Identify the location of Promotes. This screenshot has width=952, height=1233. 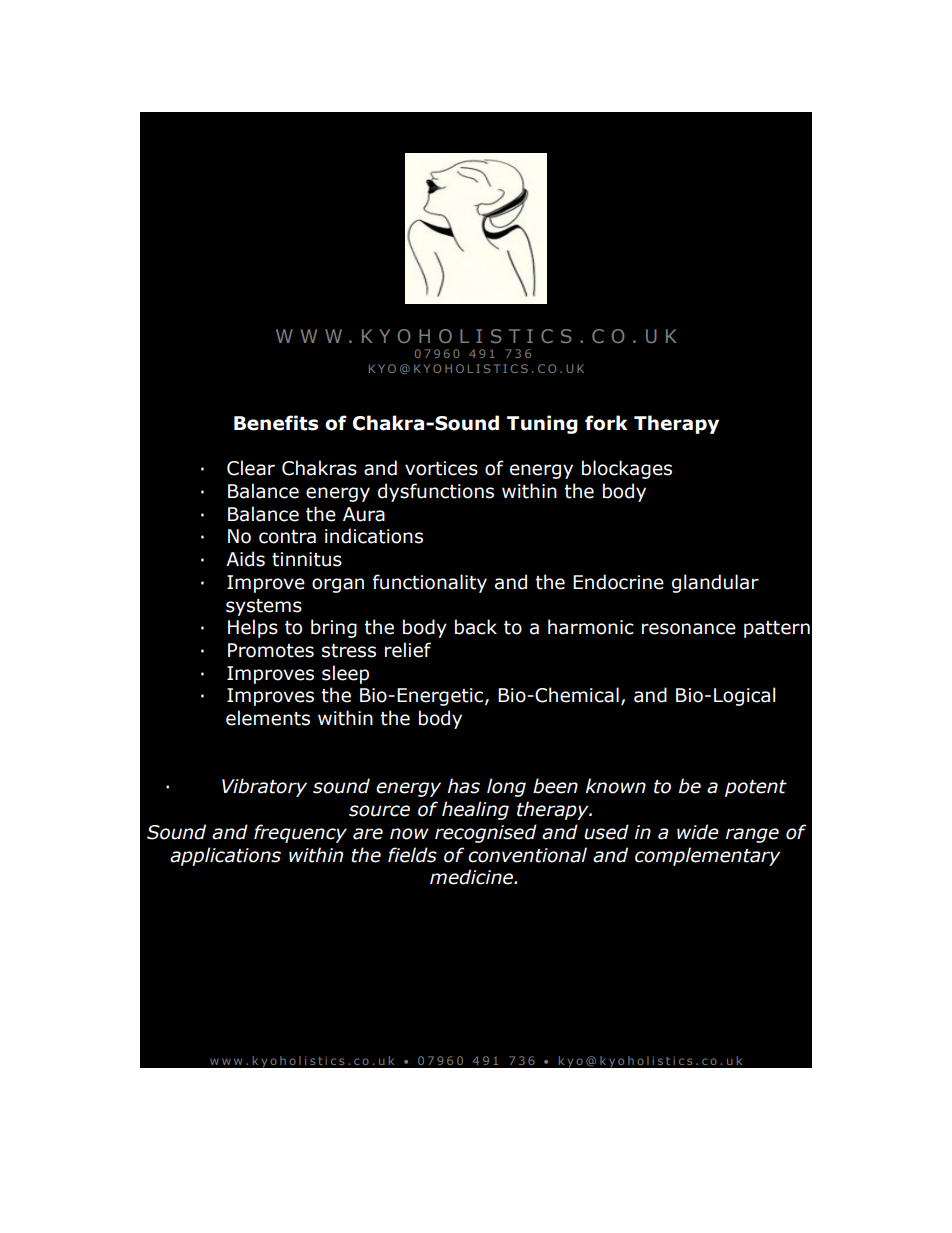
(271, 650).
